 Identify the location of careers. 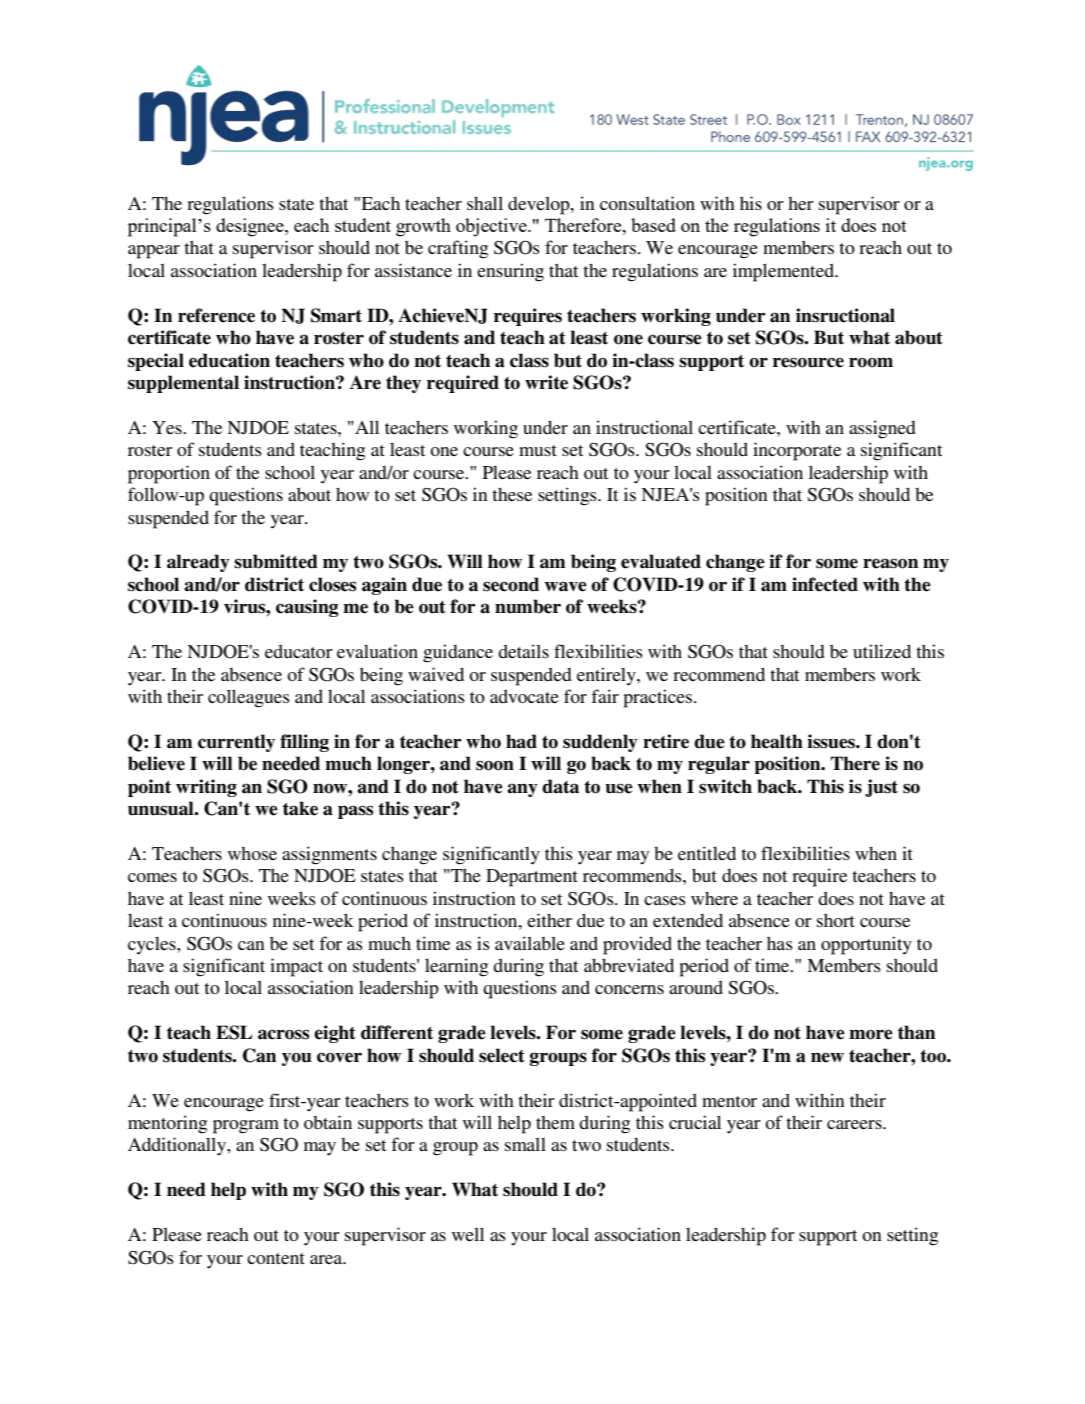
(855, 1124).
